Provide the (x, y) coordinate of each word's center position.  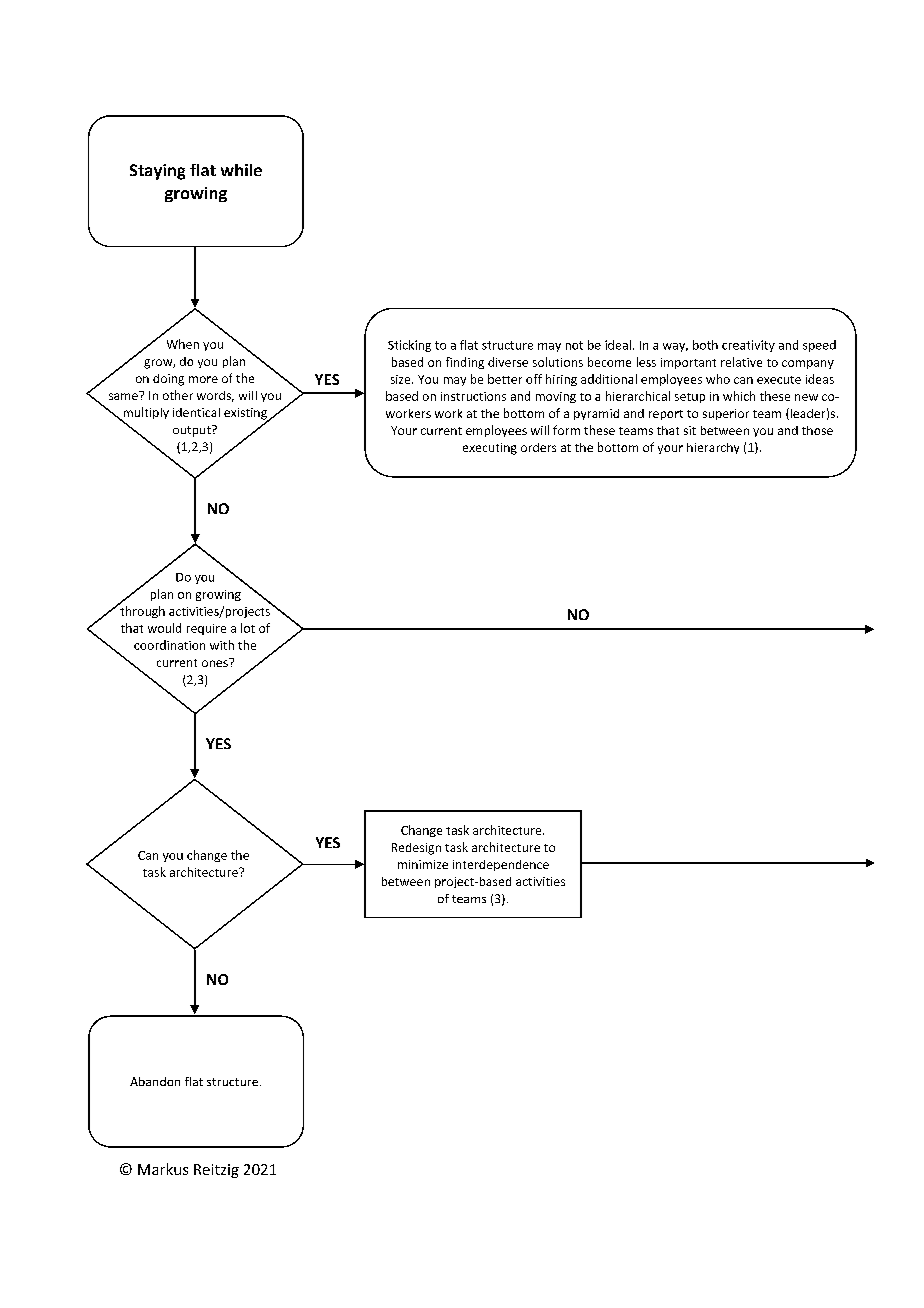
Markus (163, 1169)
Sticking (409, 346)
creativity (748, 346)
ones (216, 662)
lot (248, 628)
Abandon (155, 1081)
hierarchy (713, 448)
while (241, 170)
